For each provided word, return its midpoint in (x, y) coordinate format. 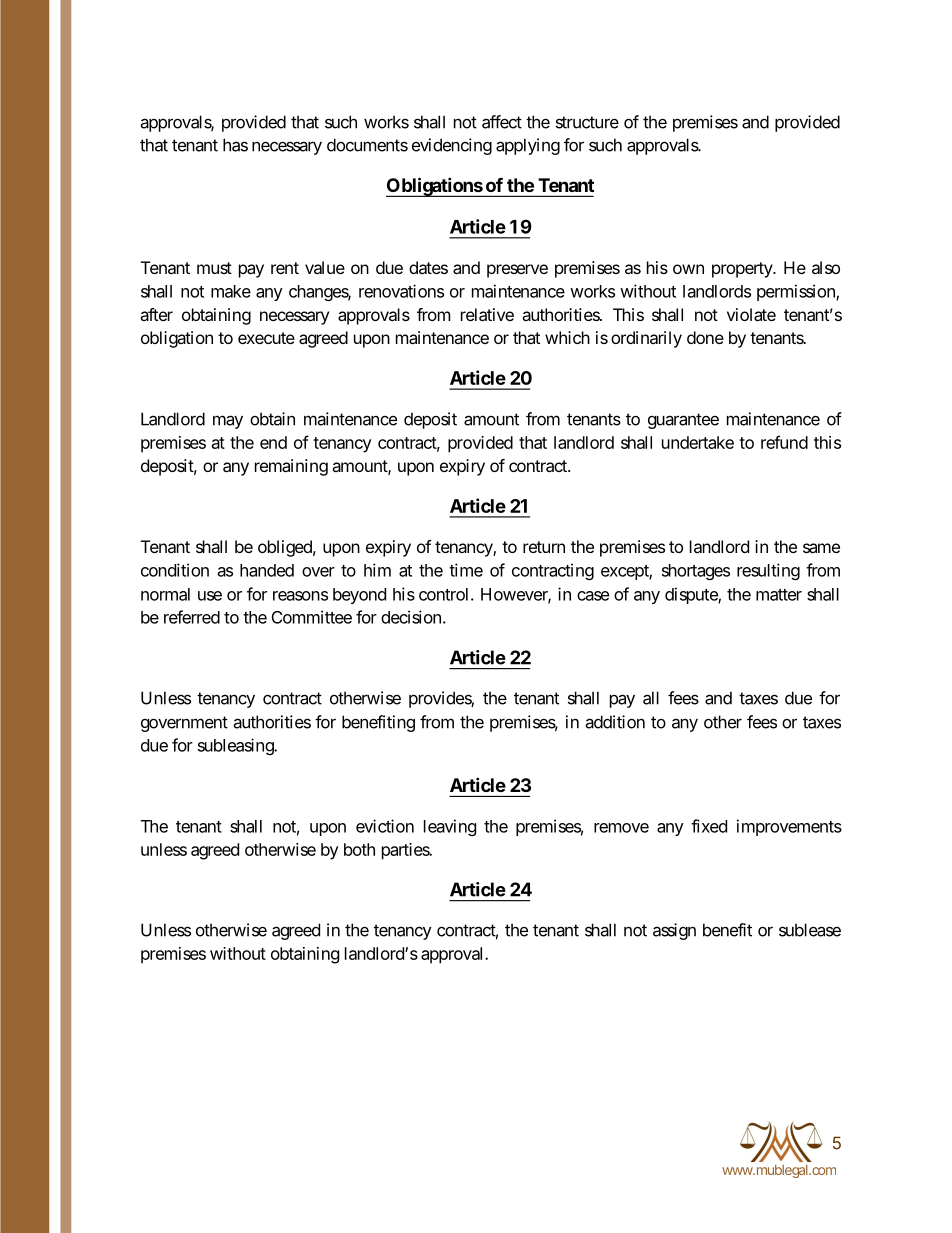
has (235, 145)
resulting (768, 571)
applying (528, 146)
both (359, 849)
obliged (285, 548)
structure (587, 122)
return (544, 547)
